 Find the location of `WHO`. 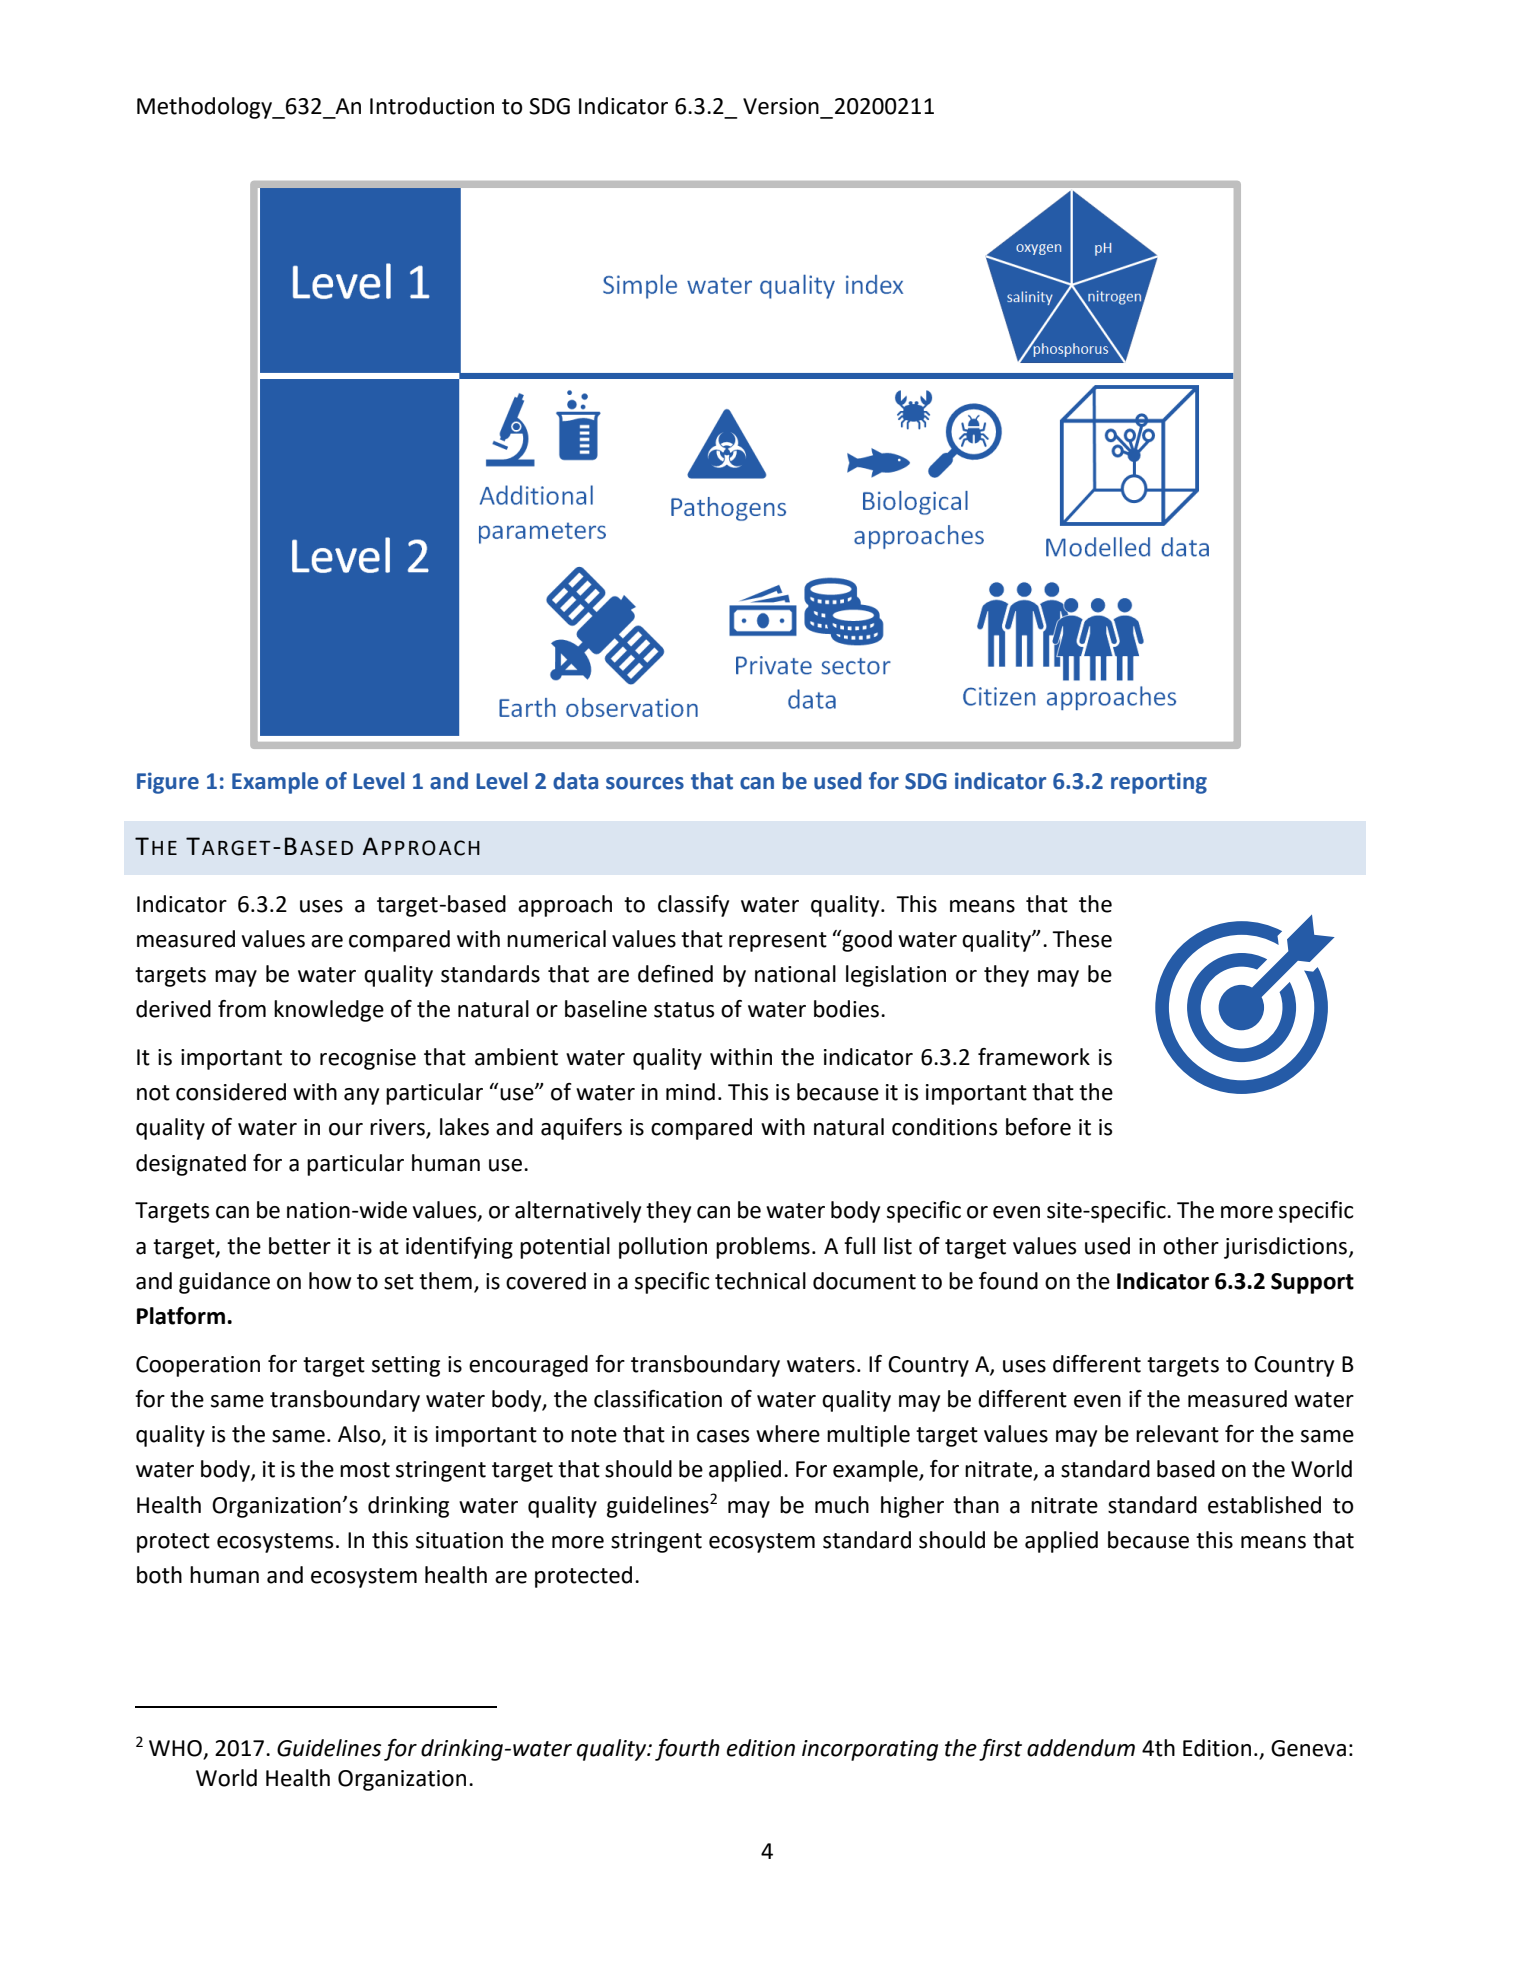

WHO is located at coordinates (175, 1748).
